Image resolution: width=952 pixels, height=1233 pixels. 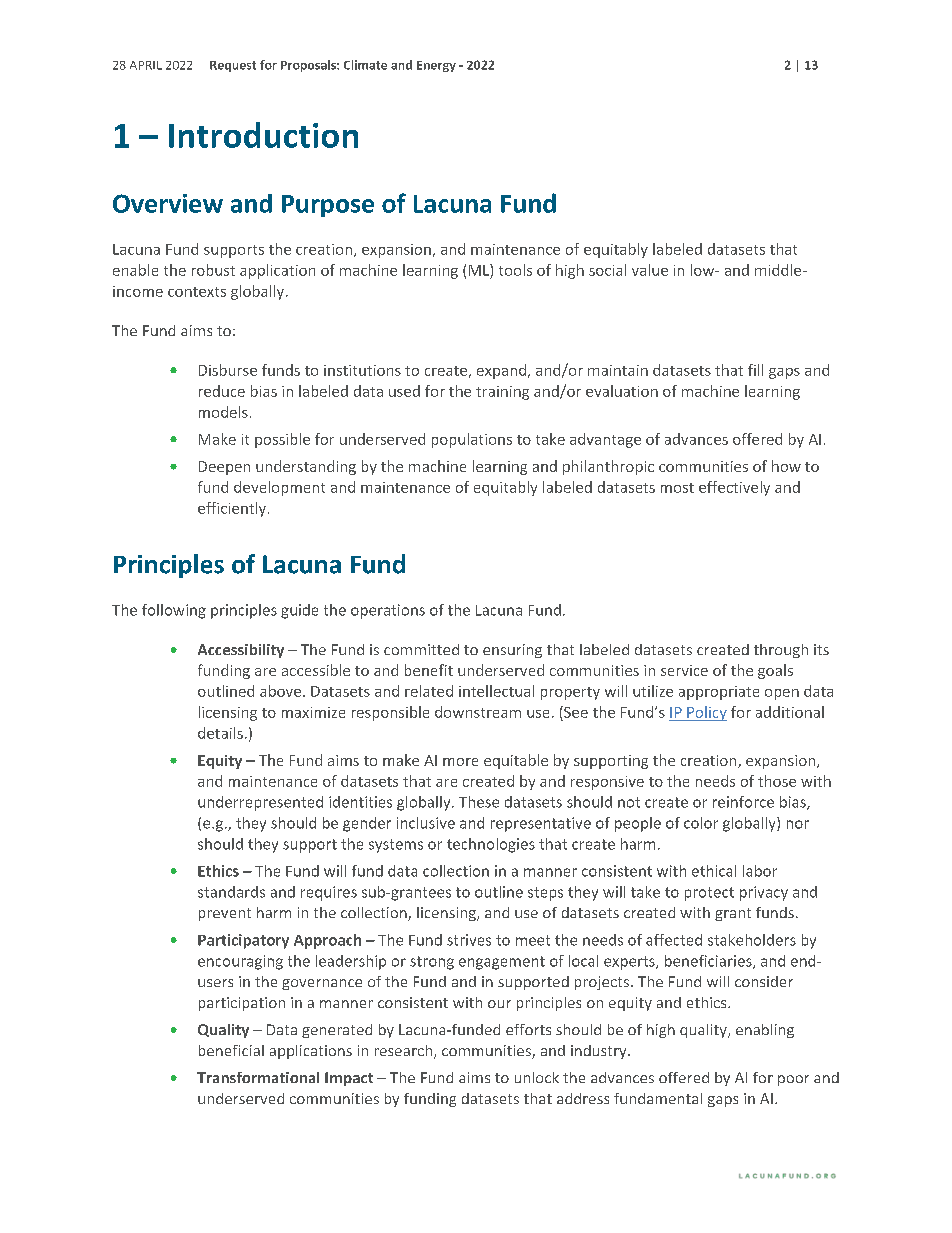 What do you see at coordinates (231, 1050) in the document?
I see `beneficial` at bounding box center [231, 1050].
